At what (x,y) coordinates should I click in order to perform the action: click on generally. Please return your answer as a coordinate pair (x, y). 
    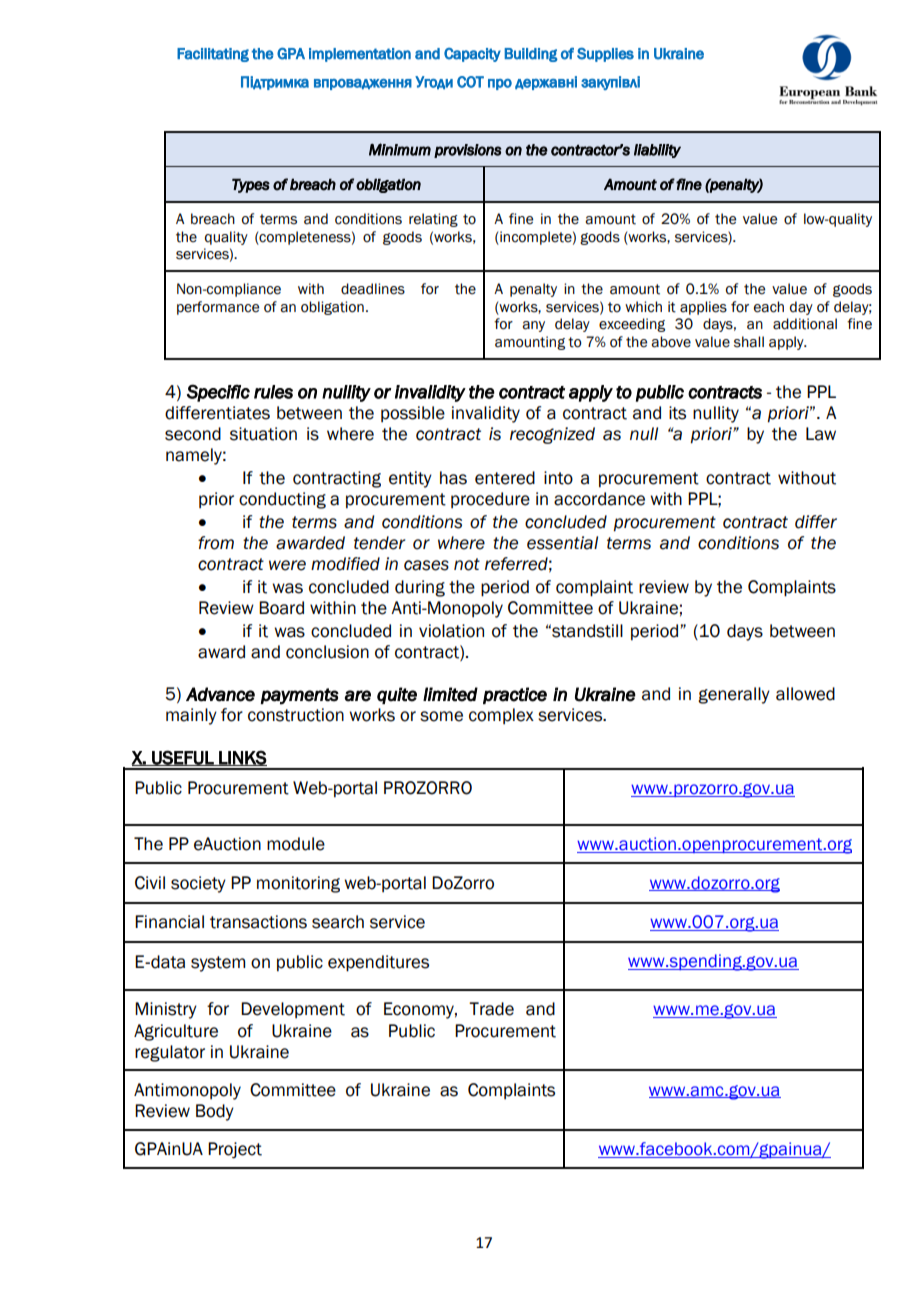
    Looking at the image, I should click on (734, 695).
